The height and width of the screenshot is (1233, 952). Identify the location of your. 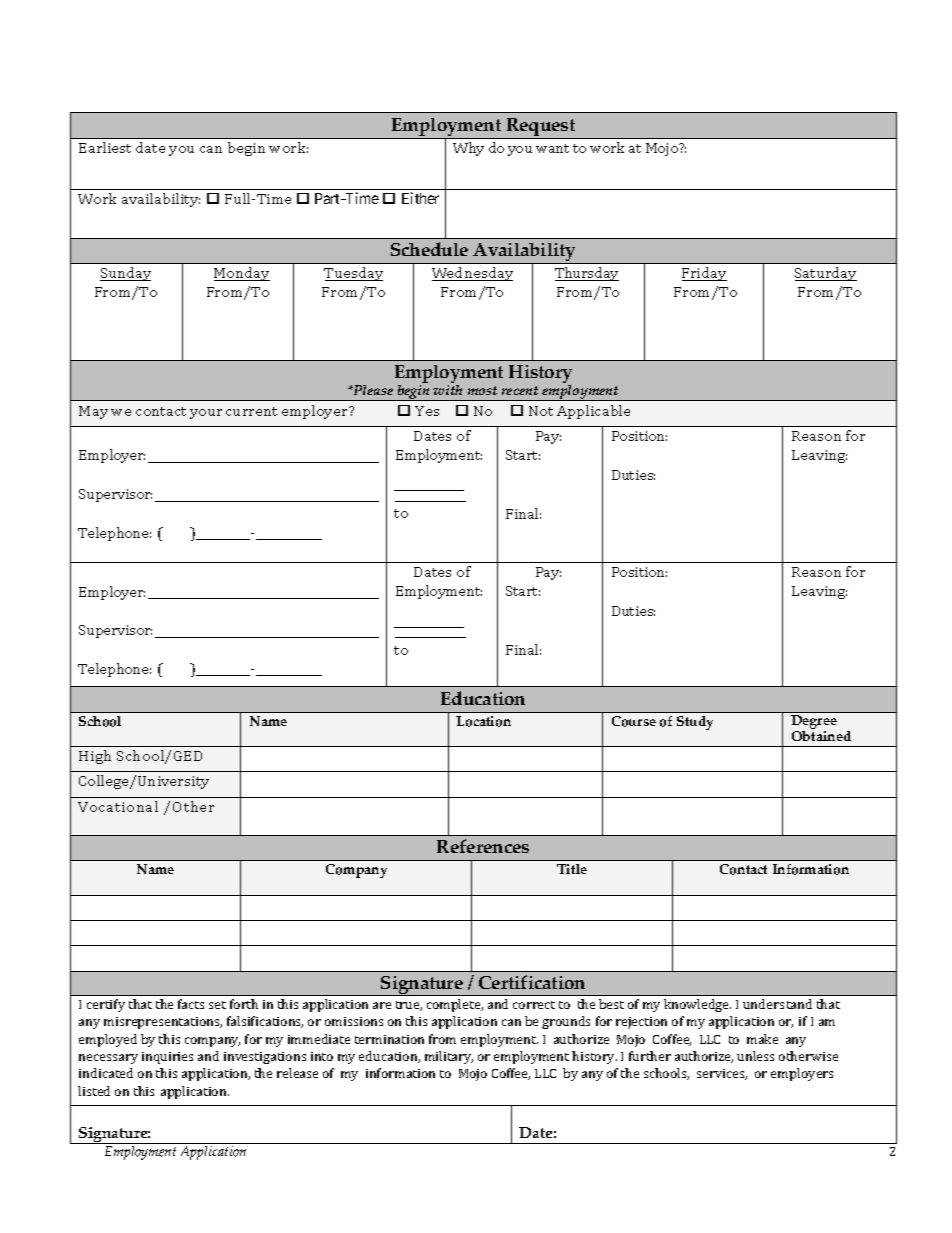
(206, 414).
